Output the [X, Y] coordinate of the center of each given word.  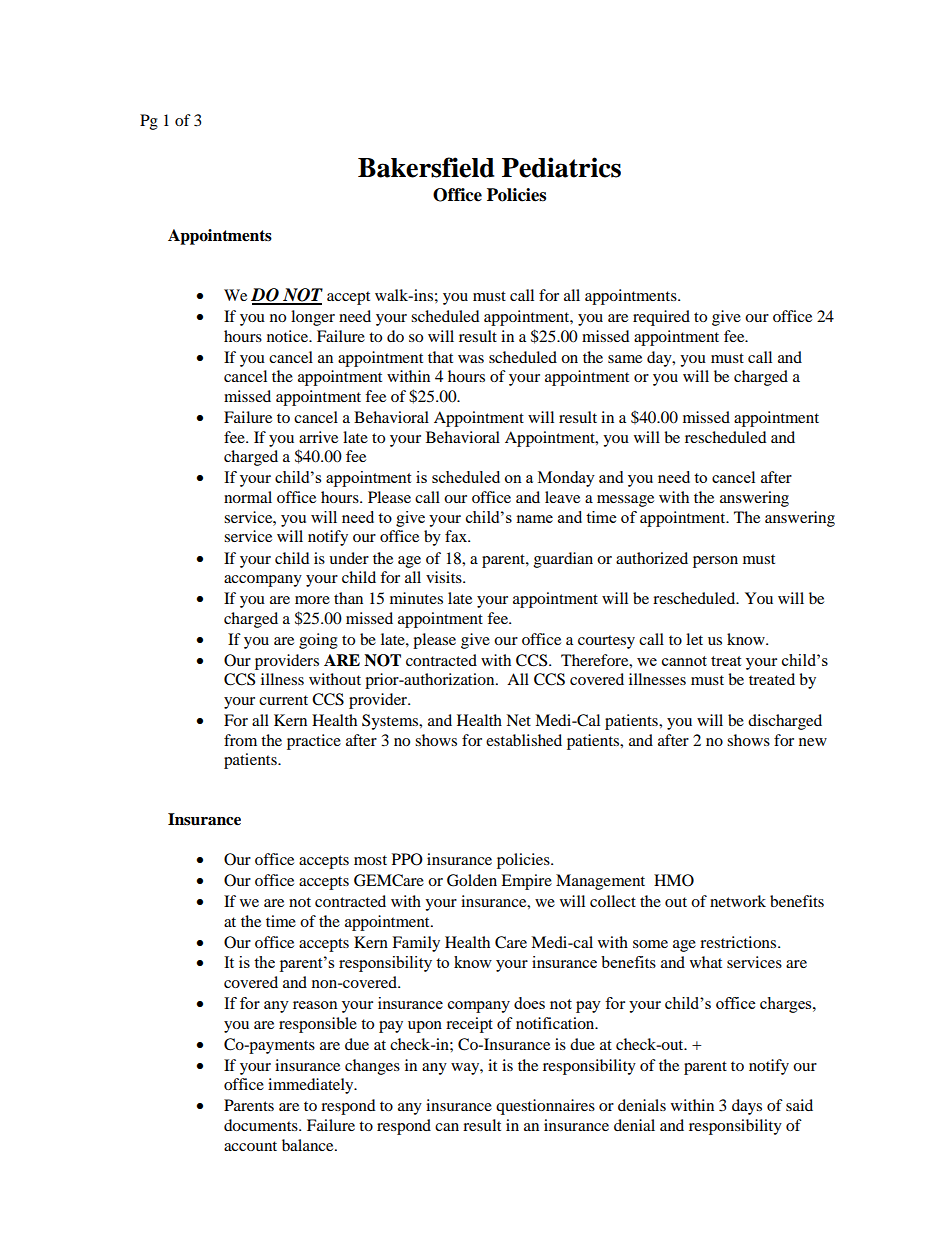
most [370, 860]
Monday [566, 479]
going [318, 641]
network [738, 901]
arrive [318, 437]
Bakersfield [426, 167]
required [661, 318]
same [625, 359]
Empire [526, 882]
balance [309, 1145]
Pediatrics [561, 167]
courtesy [606, 642]
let [694, 639]
